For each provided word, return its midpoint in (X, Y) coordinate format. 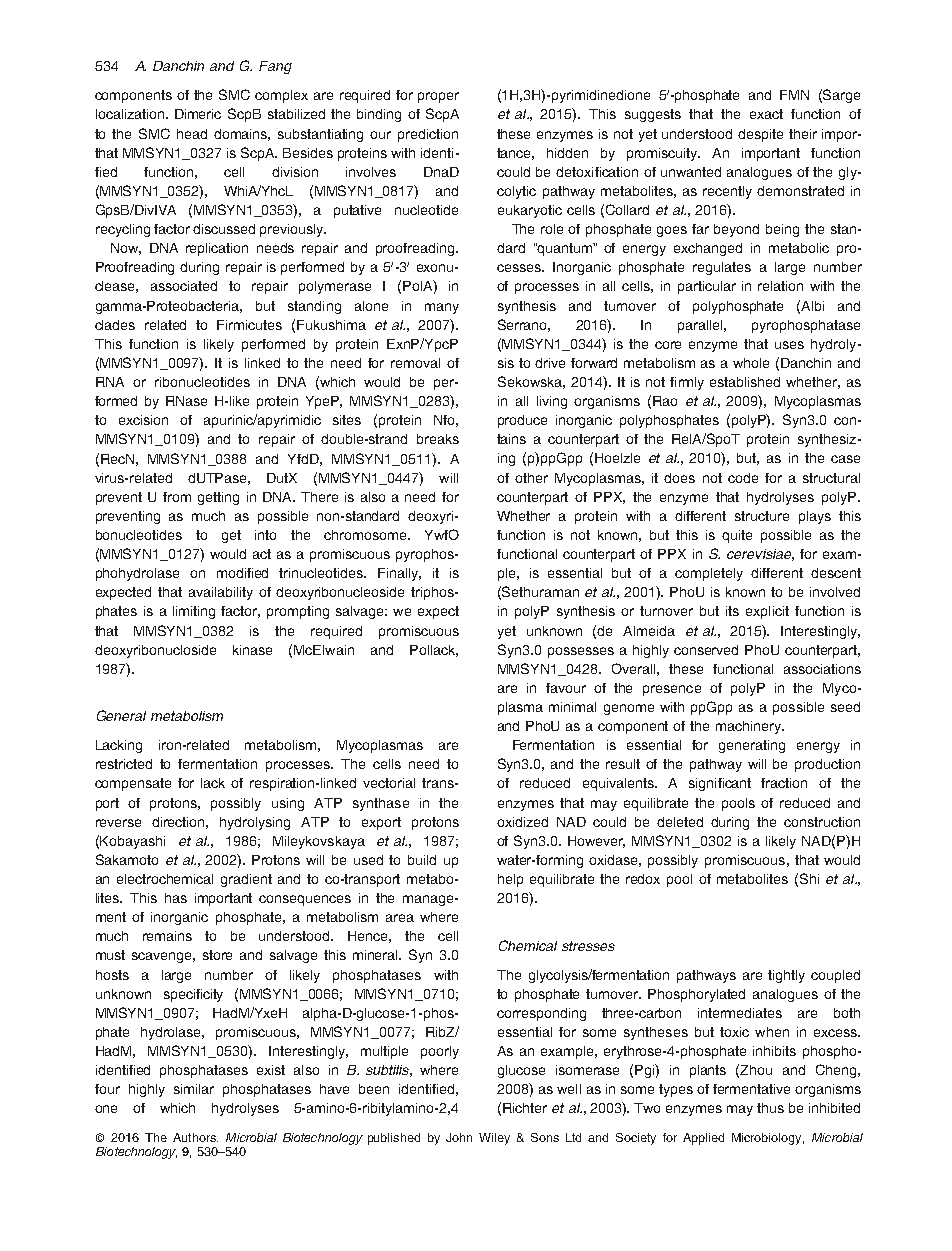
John (459, 1137)
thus (770, 1108)
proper (438, 97)
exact (766, 114)
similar (194, 1089)
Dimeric (198, 114)
